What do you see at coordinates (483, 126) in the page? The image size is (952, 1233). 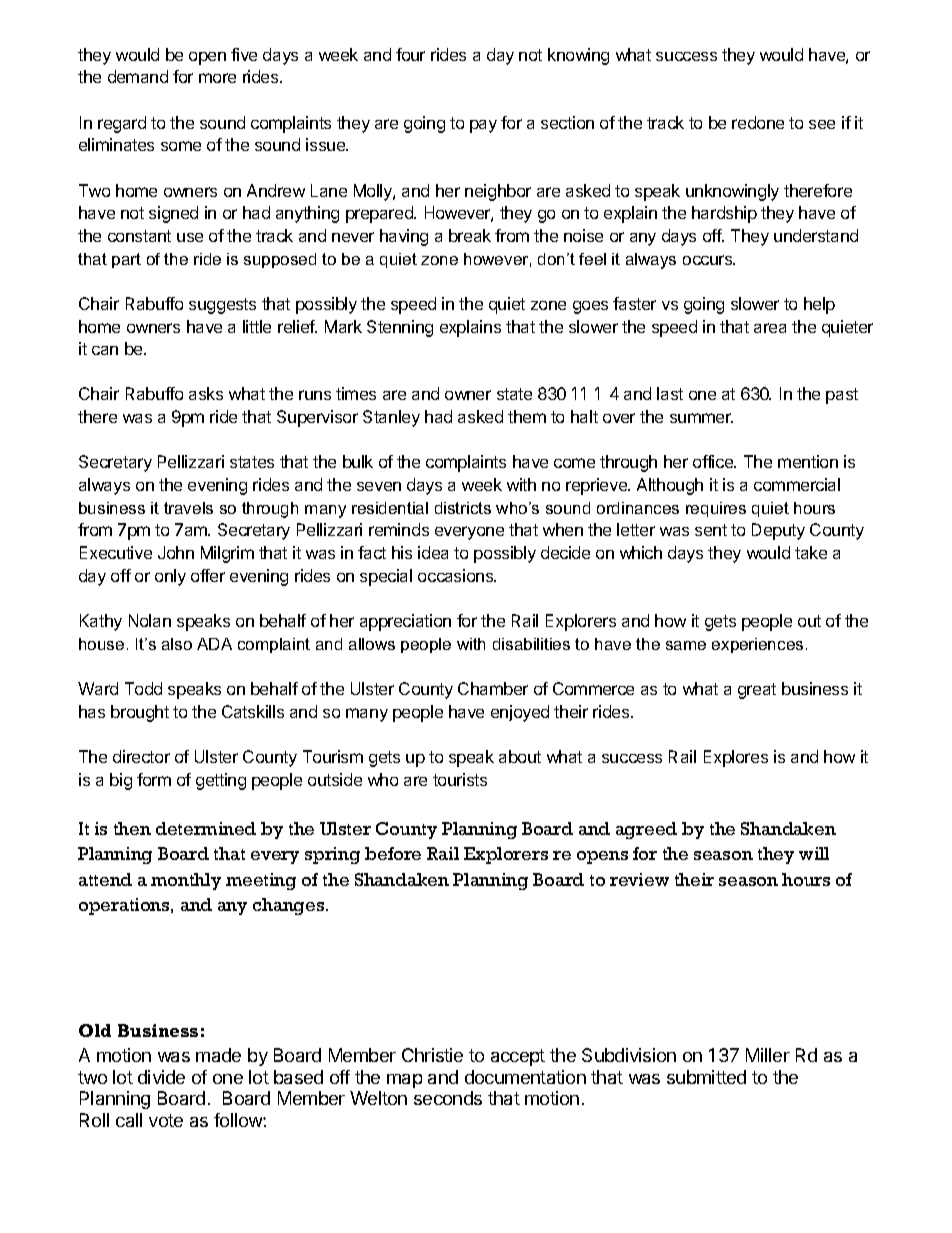 I see `pay` at bounding box center [483, 126].
